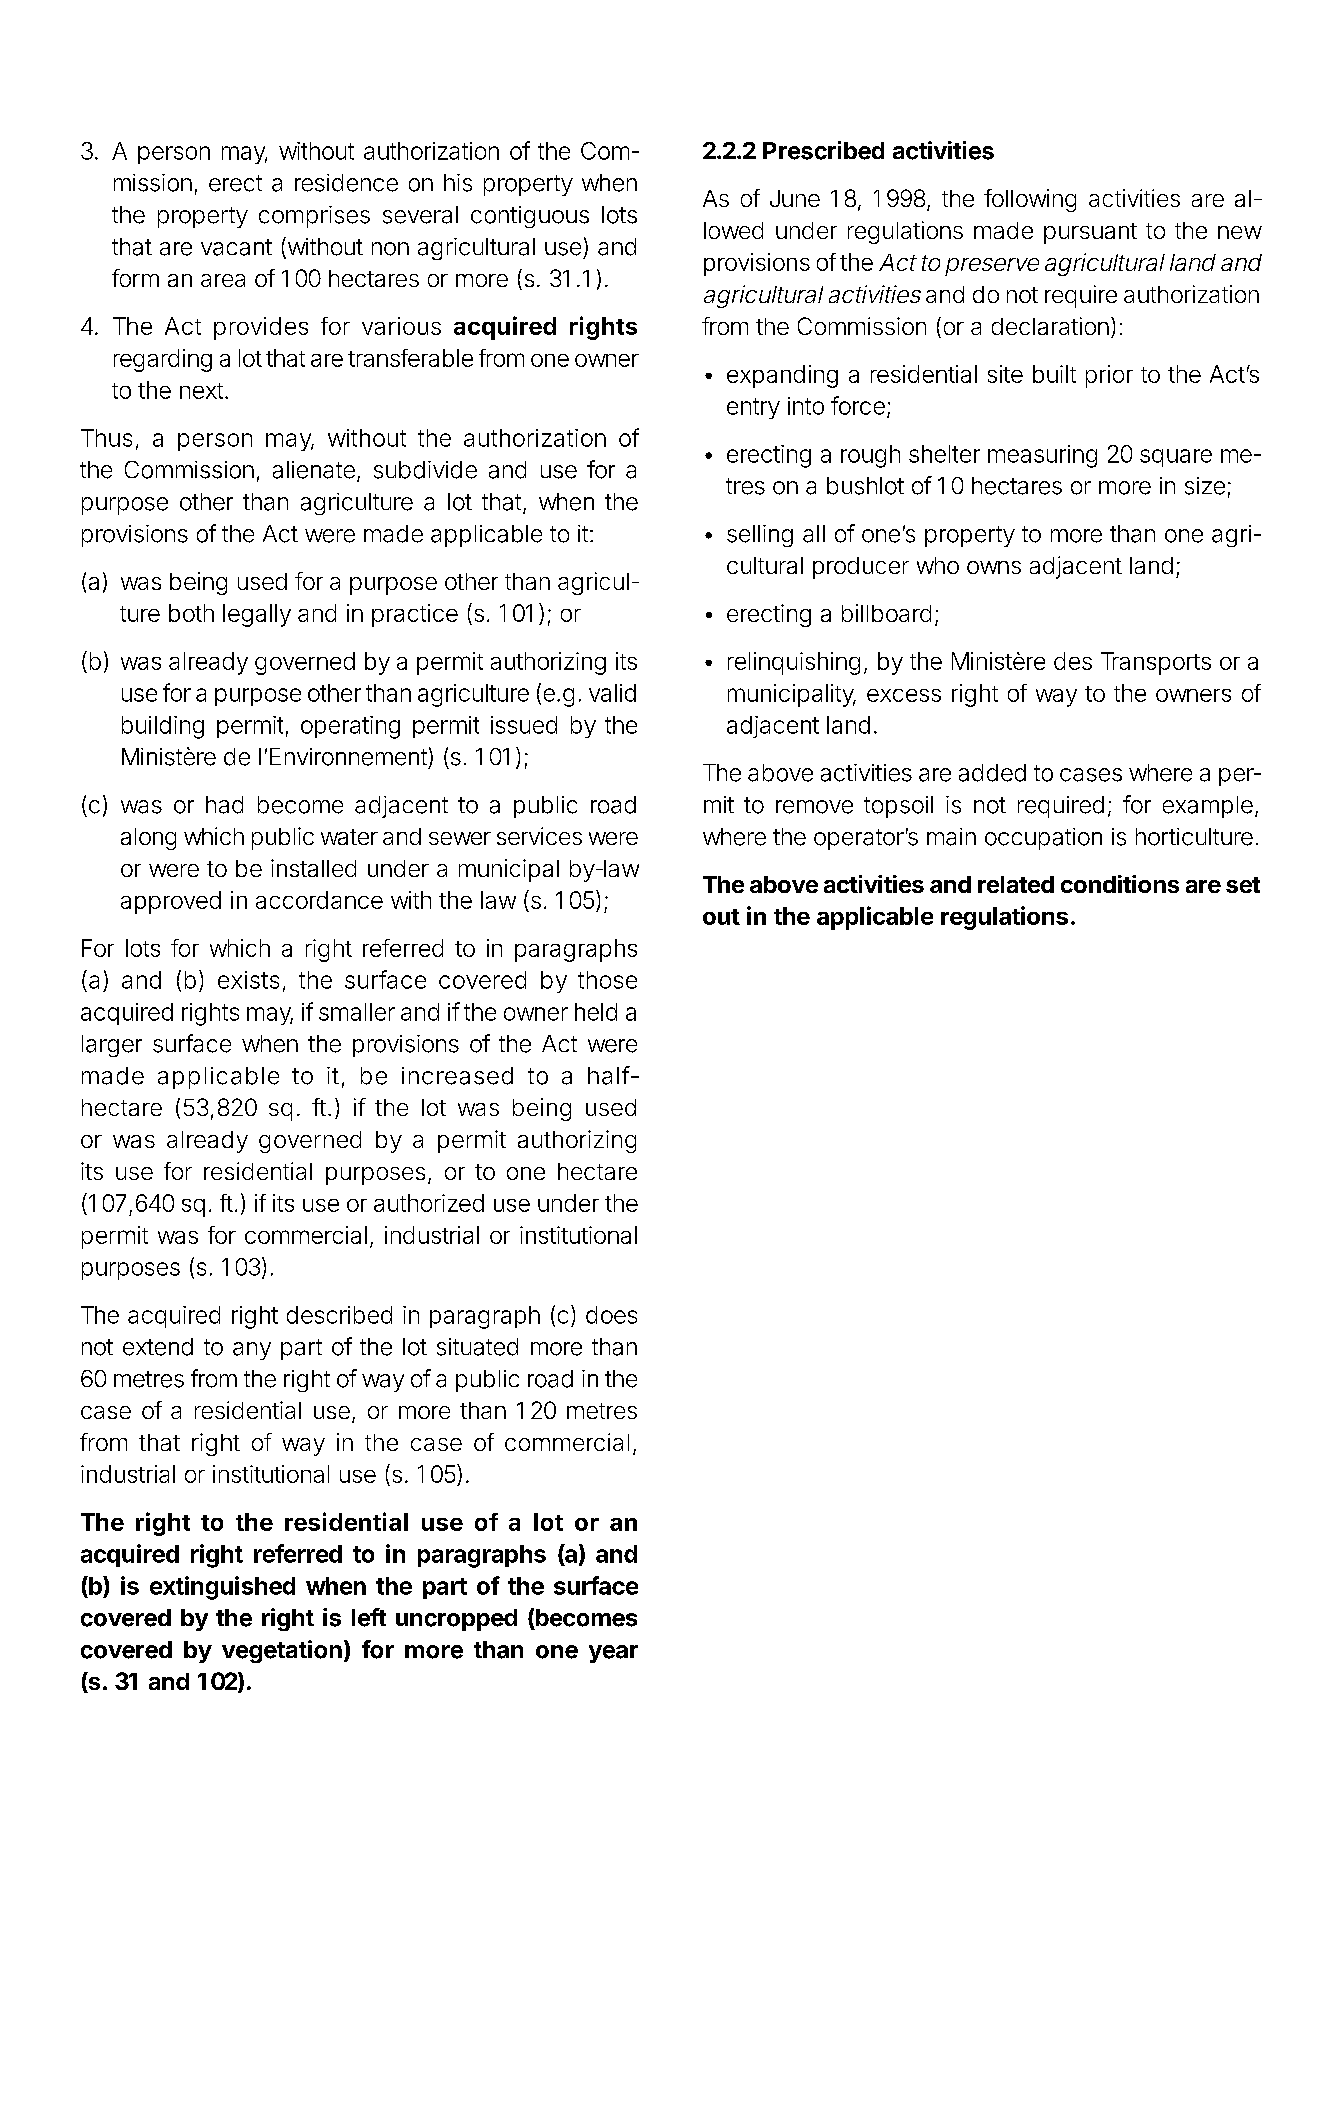  What do you see at coordinates (314, 217) in the page?
I see `comprises` at bounding box center [314, 217].
